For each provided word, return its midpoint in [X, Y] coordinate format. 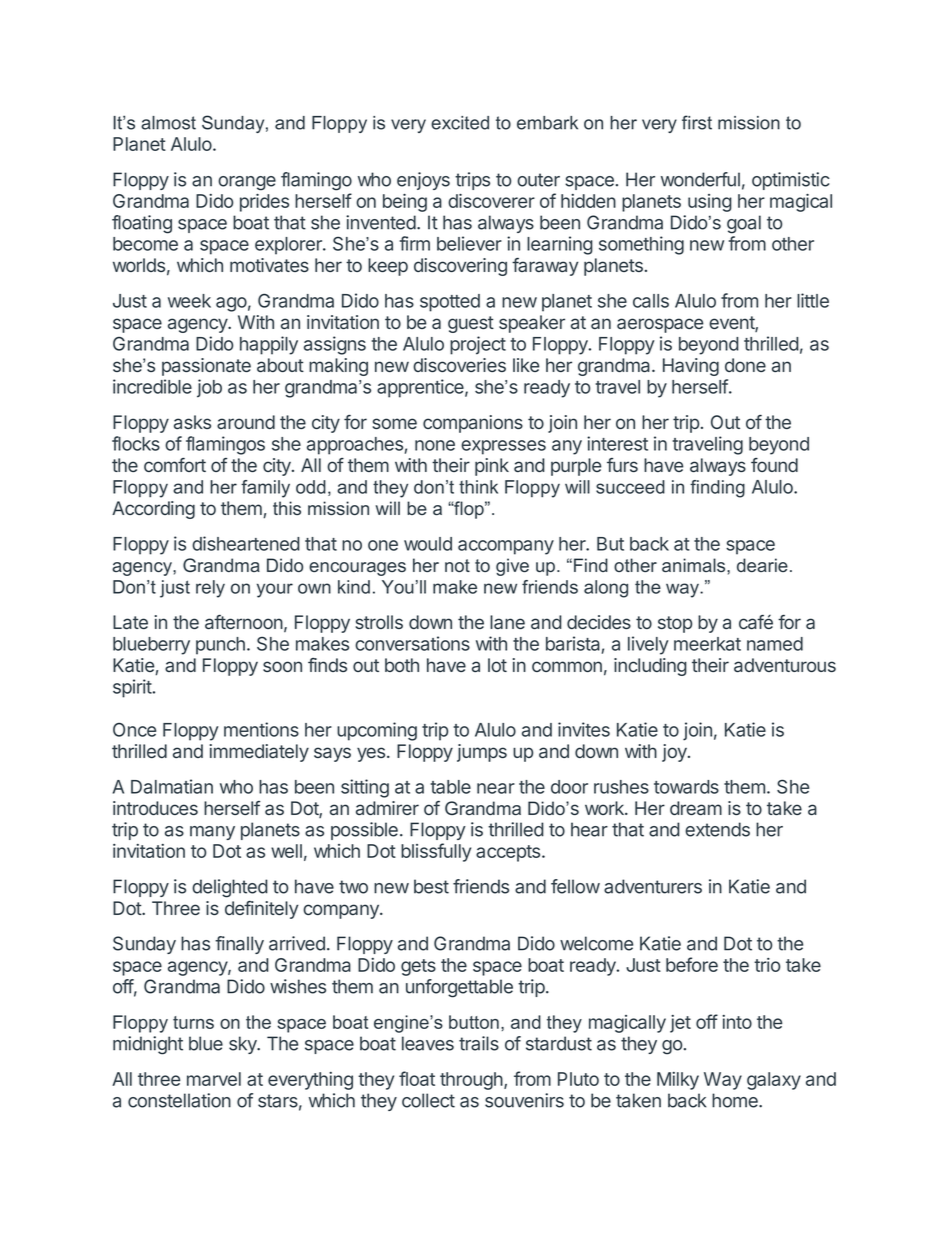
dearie [762, 565]
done [745, 365]
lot [497, 665]
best [431, 886]
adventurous [785, 665]
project [478, 345]
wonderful [700, 179]
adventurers [653, 886]
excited [460, 123]
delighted [230, 888]
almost [168, 123]
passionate [206, 367]
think [478, 487]
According [153, 510]
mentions [261, 729]
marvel [214, 1079]
